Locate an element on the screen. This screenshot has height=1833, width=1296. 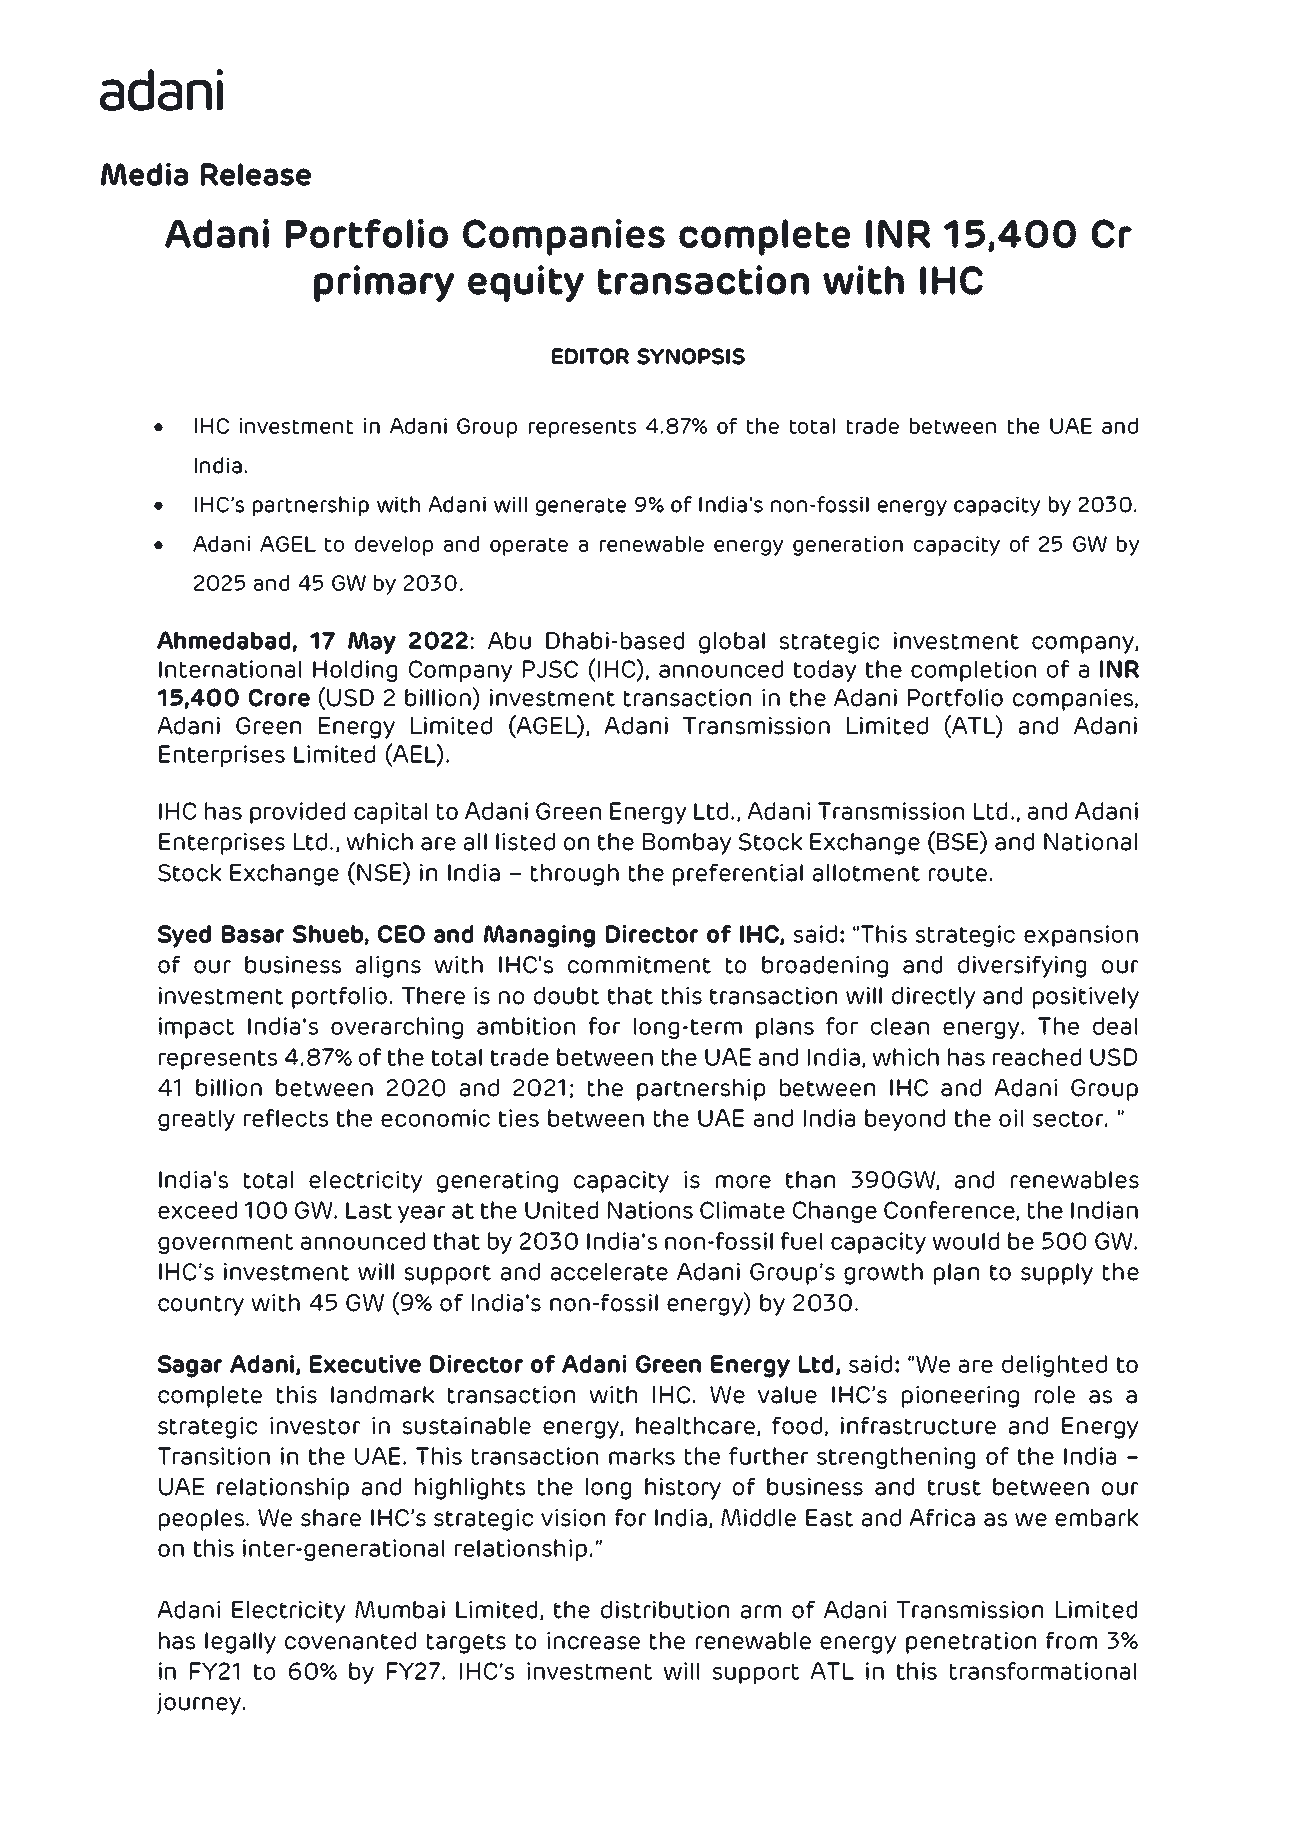
increase is located at coordinates (593, 1641).
